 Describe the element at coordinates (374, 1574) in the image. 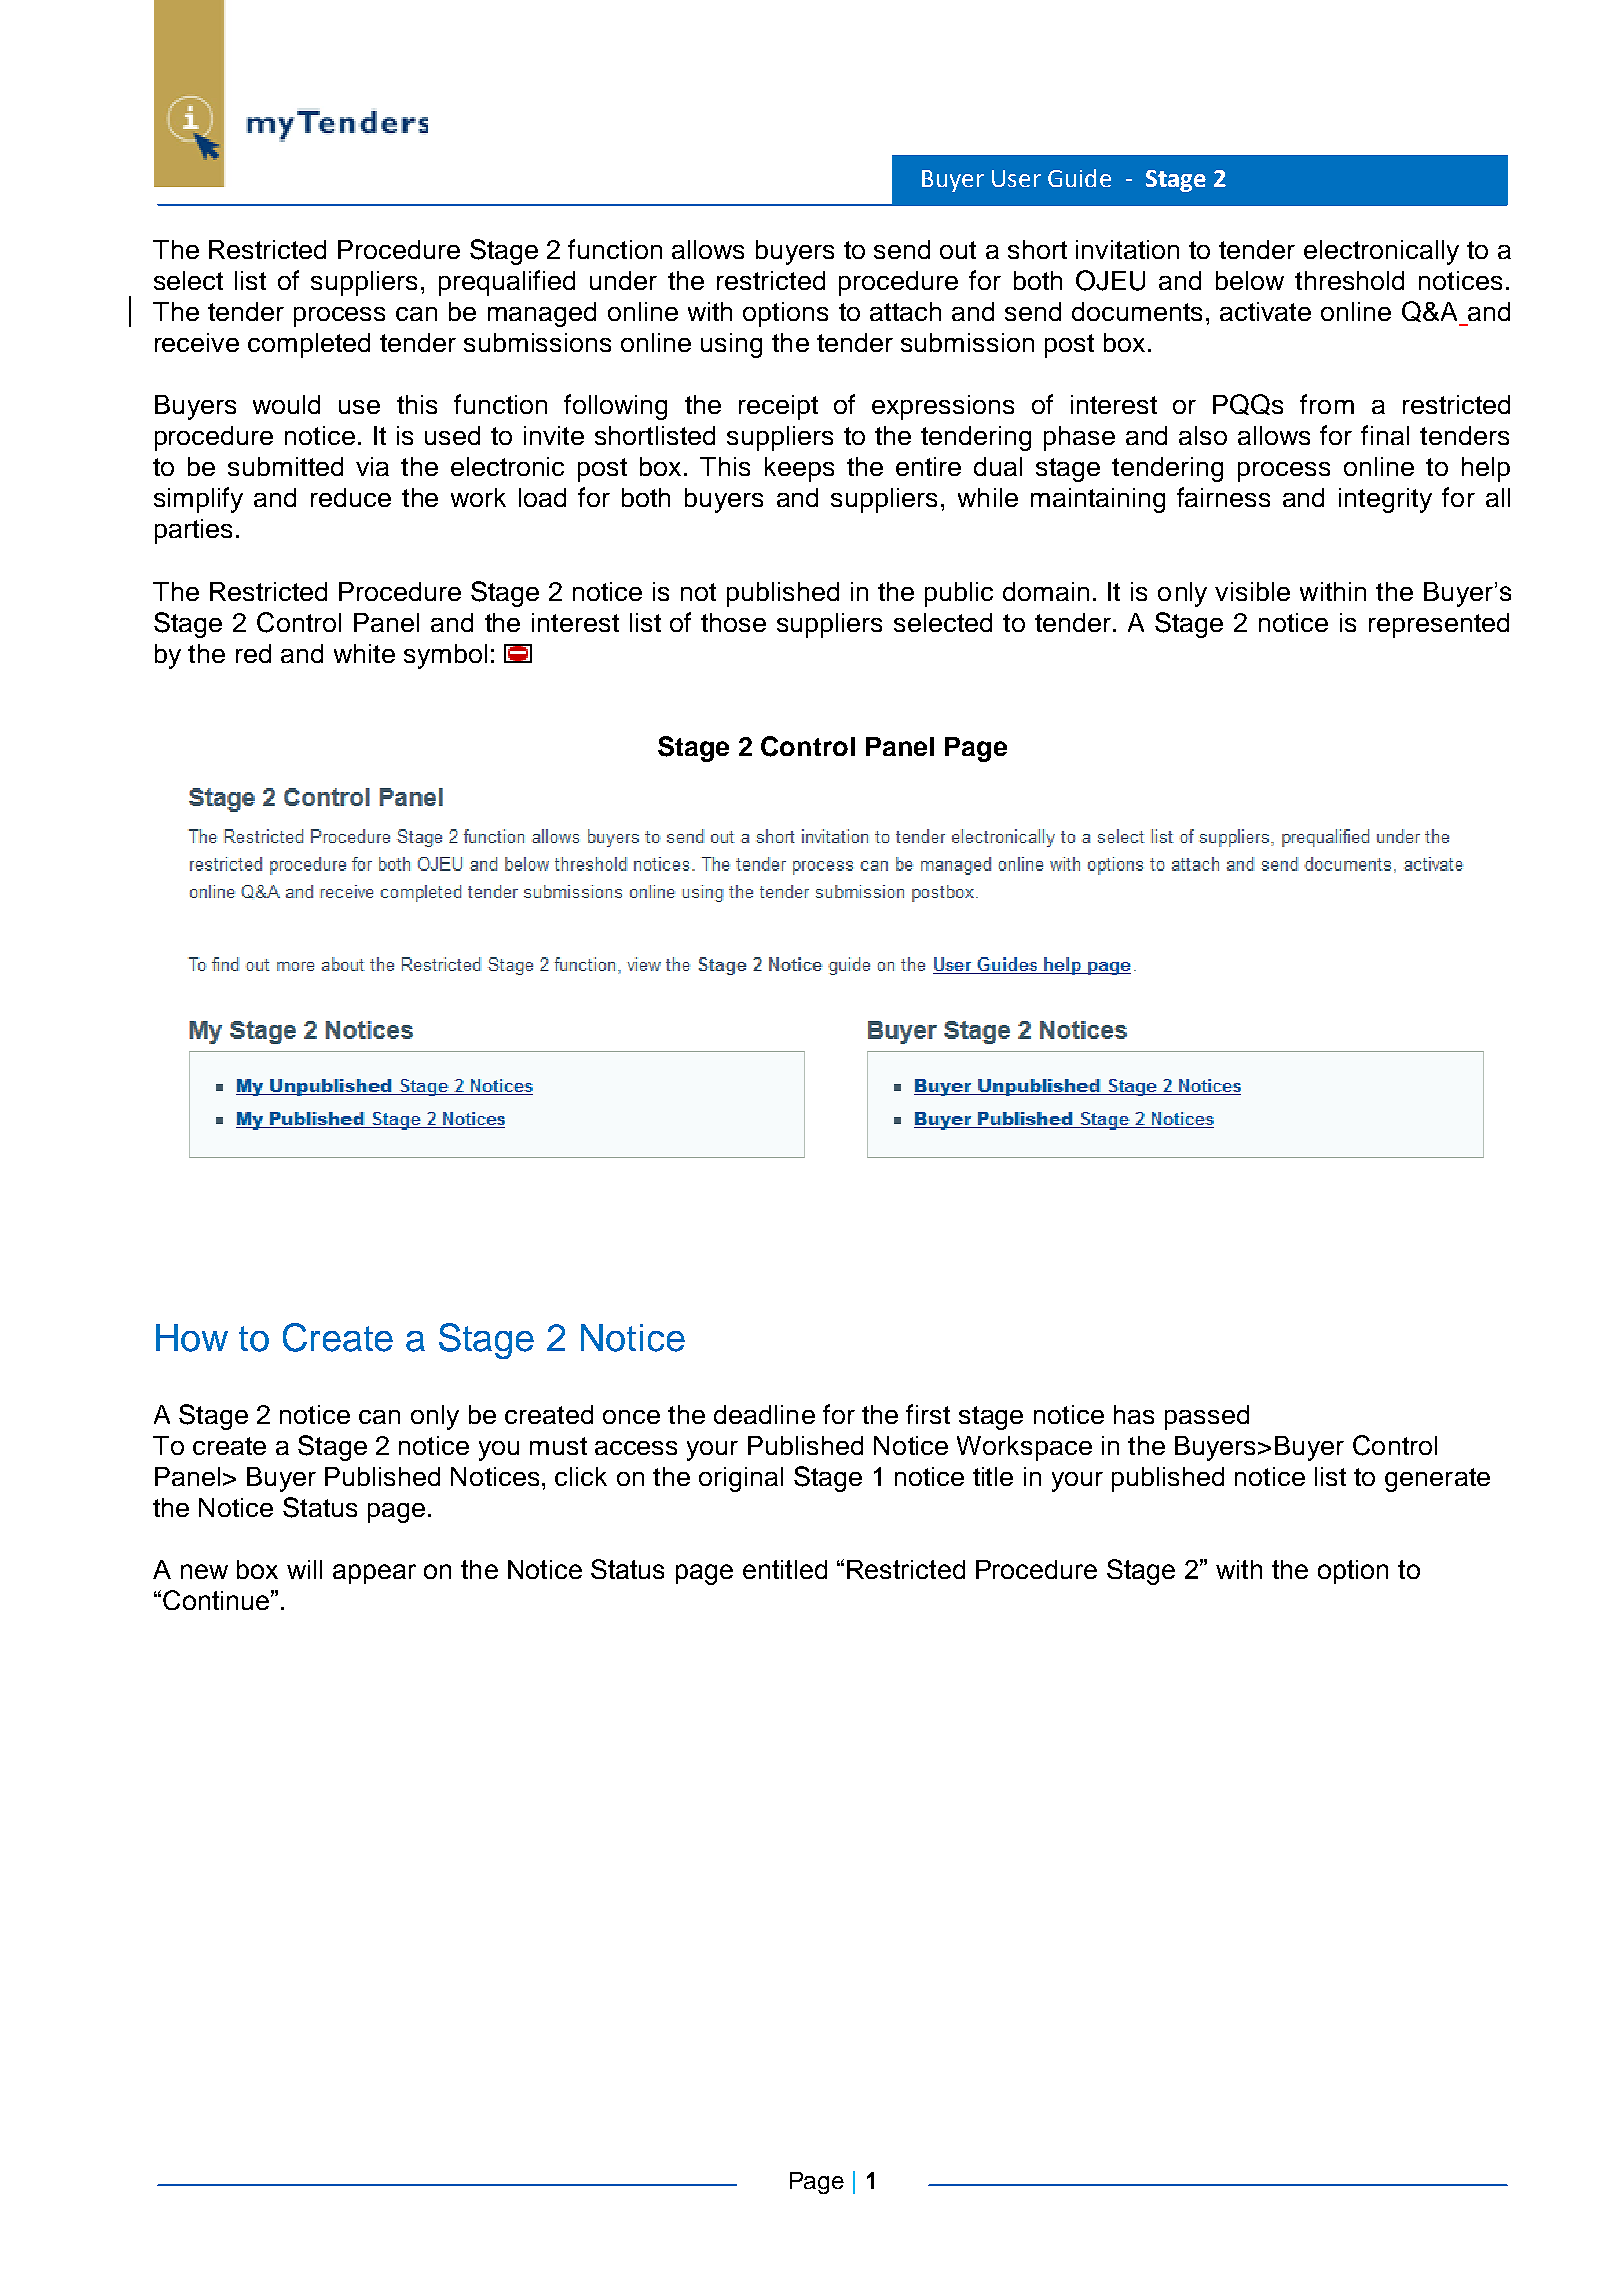

I see `appear` at that location.
